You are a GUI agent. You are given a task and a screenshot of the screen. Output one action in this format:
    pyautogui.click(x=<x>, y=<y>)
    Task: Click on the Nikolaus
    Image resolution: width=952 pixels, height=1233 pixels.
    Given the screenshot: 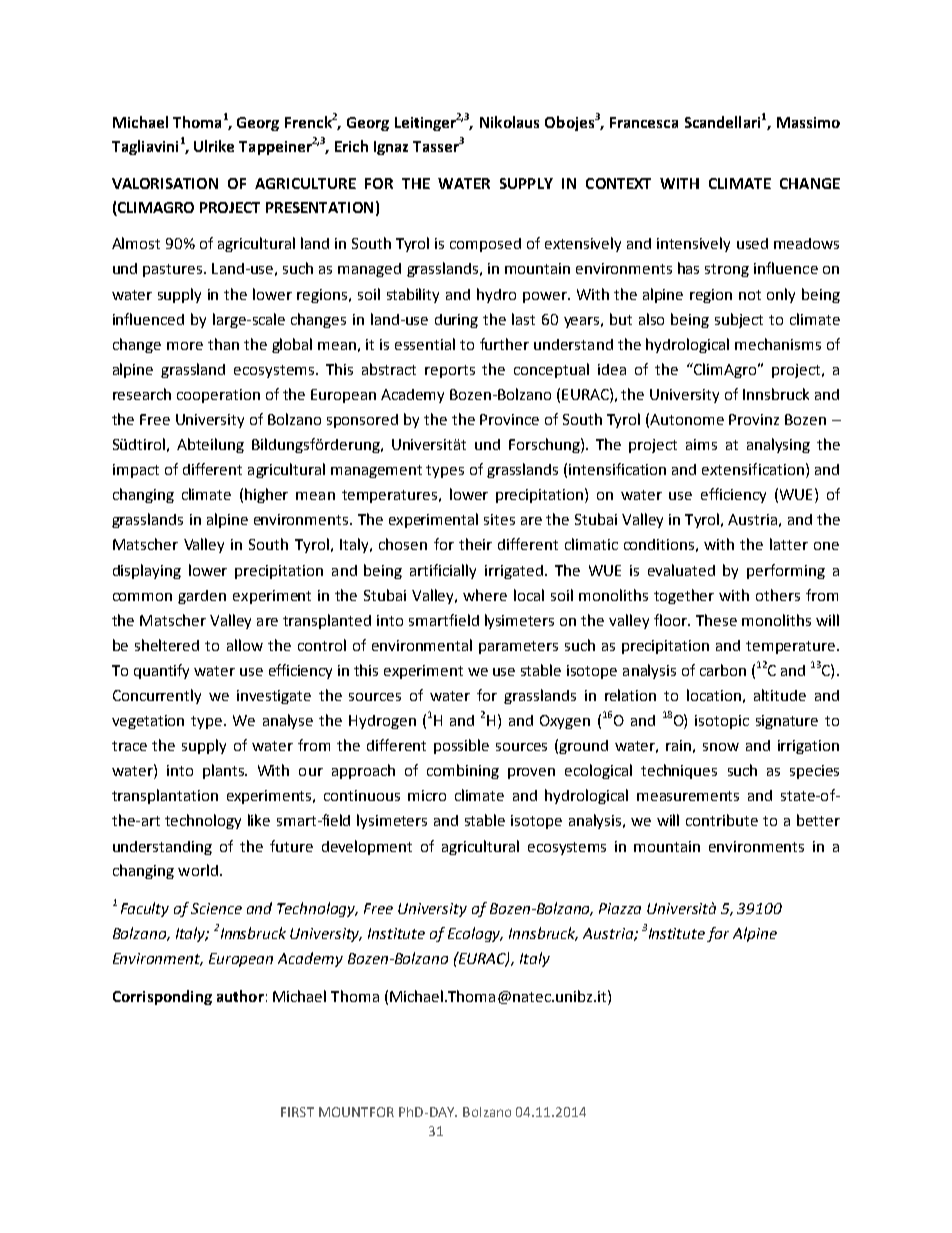 What is the action you would take?
    pyautogui.click(x=509, y=122)
